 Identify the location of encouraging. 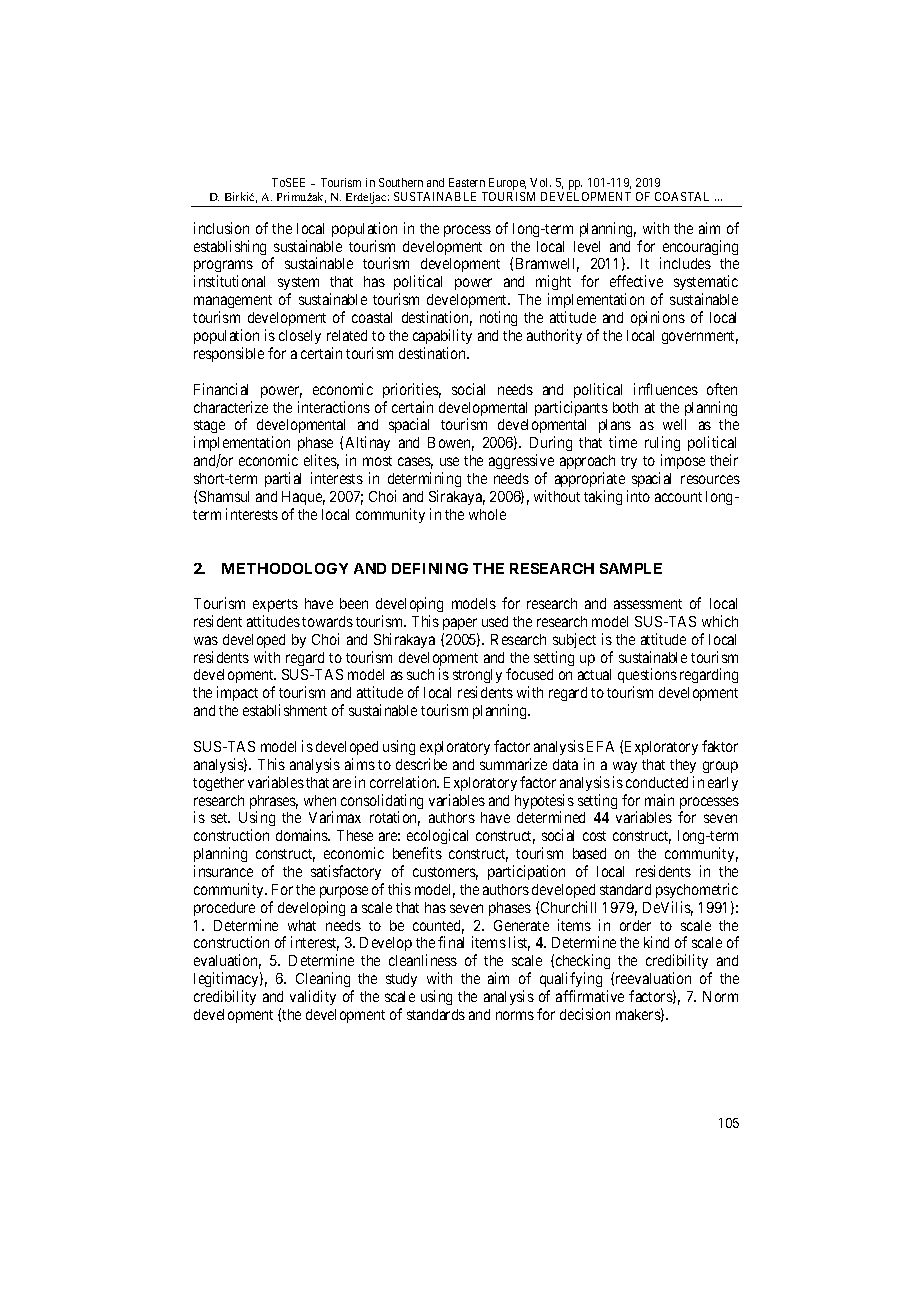
(699, 249).
